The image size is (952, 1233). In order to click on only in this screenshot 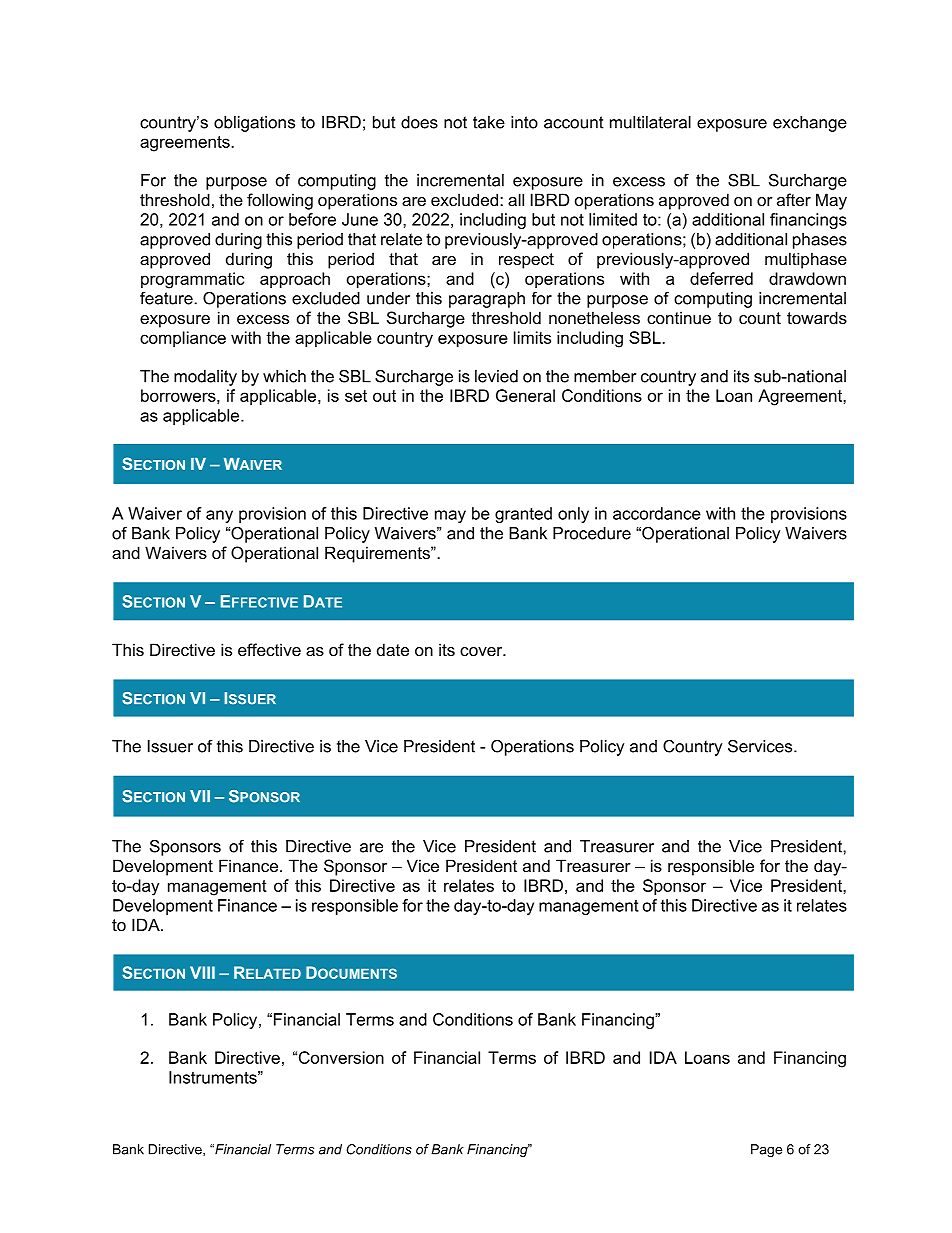, I will do `click(573, 515)`.
